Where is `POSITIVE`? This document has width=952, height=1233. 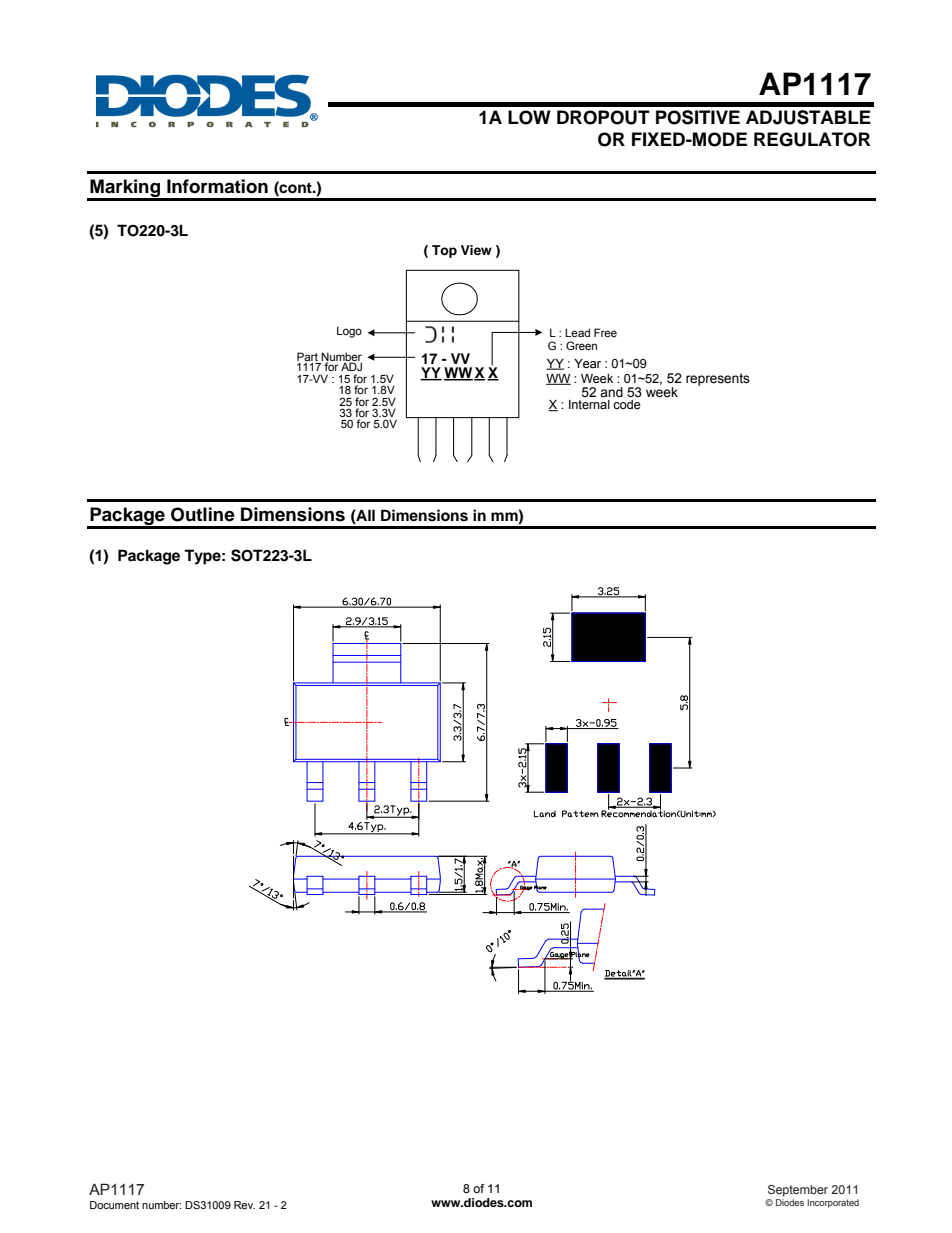
POSITIVE is located at coordinates (698, 117).
